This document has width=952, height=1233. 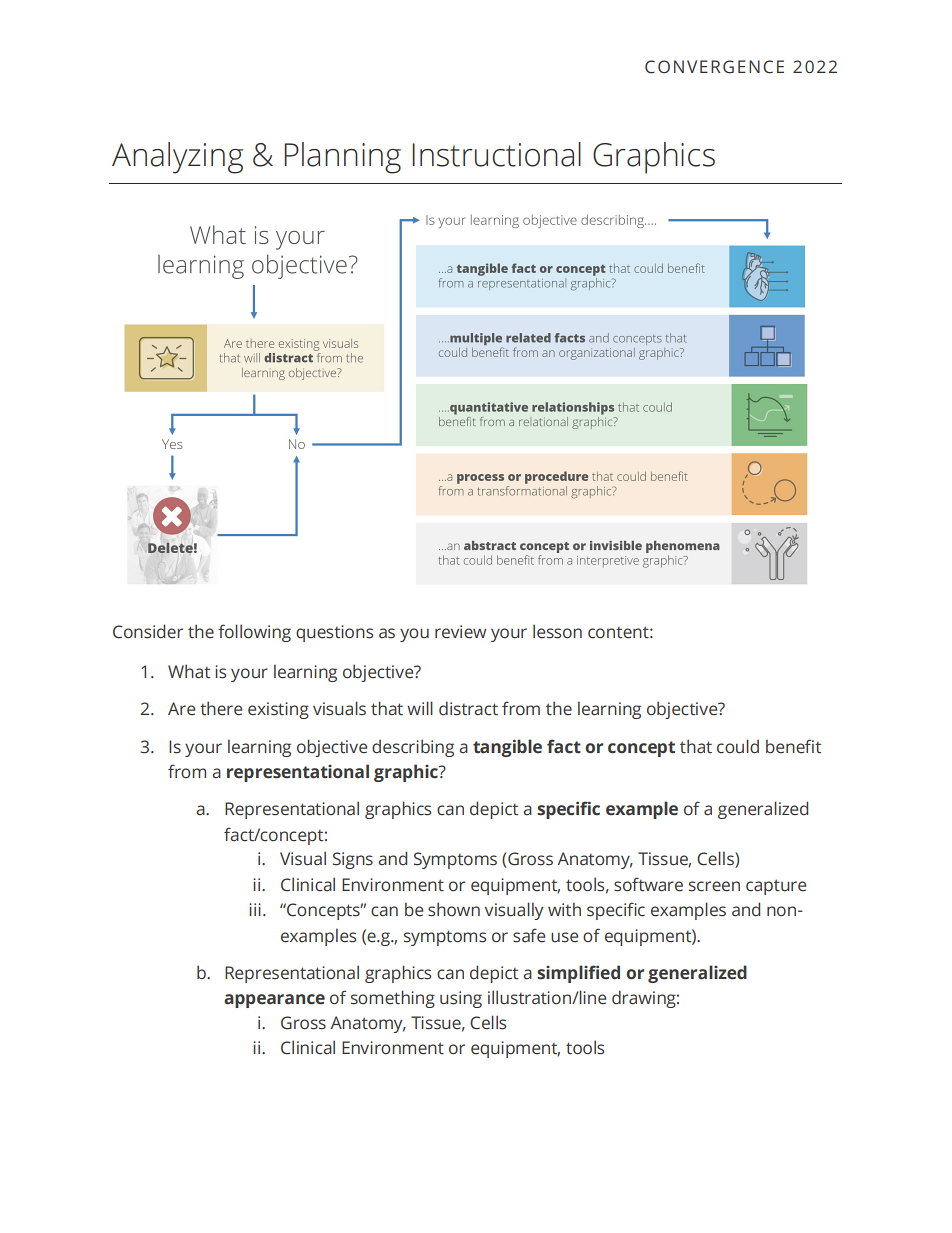 What do you see at coordinates (221, 708) in the document?
I see `there` at bounding box center [221, 708].
